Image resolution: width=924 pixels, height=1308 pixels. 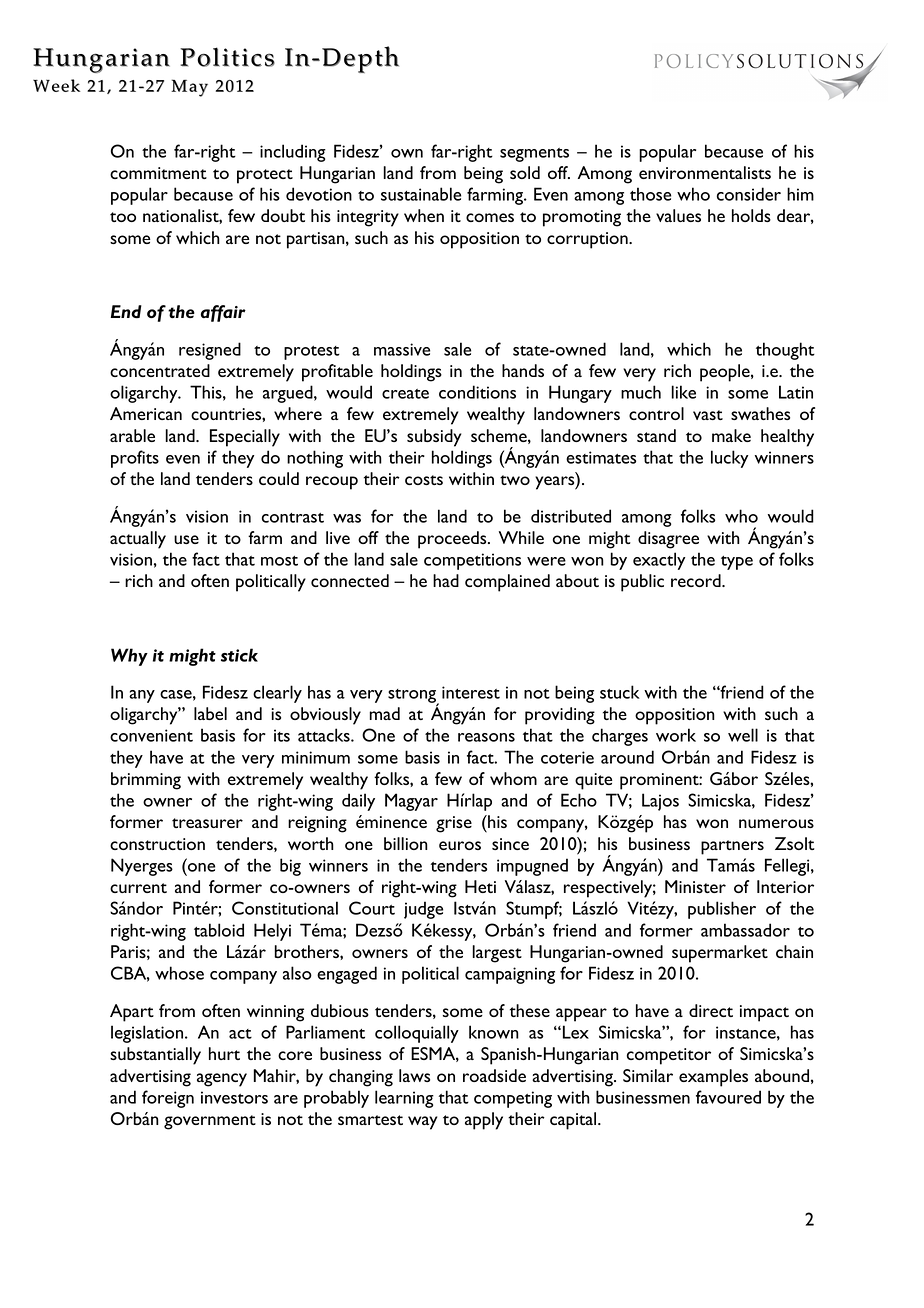 What do you see at coordinates (705, 172) in the image?
I see `environmentalists` at bounding box center [705, 172].
